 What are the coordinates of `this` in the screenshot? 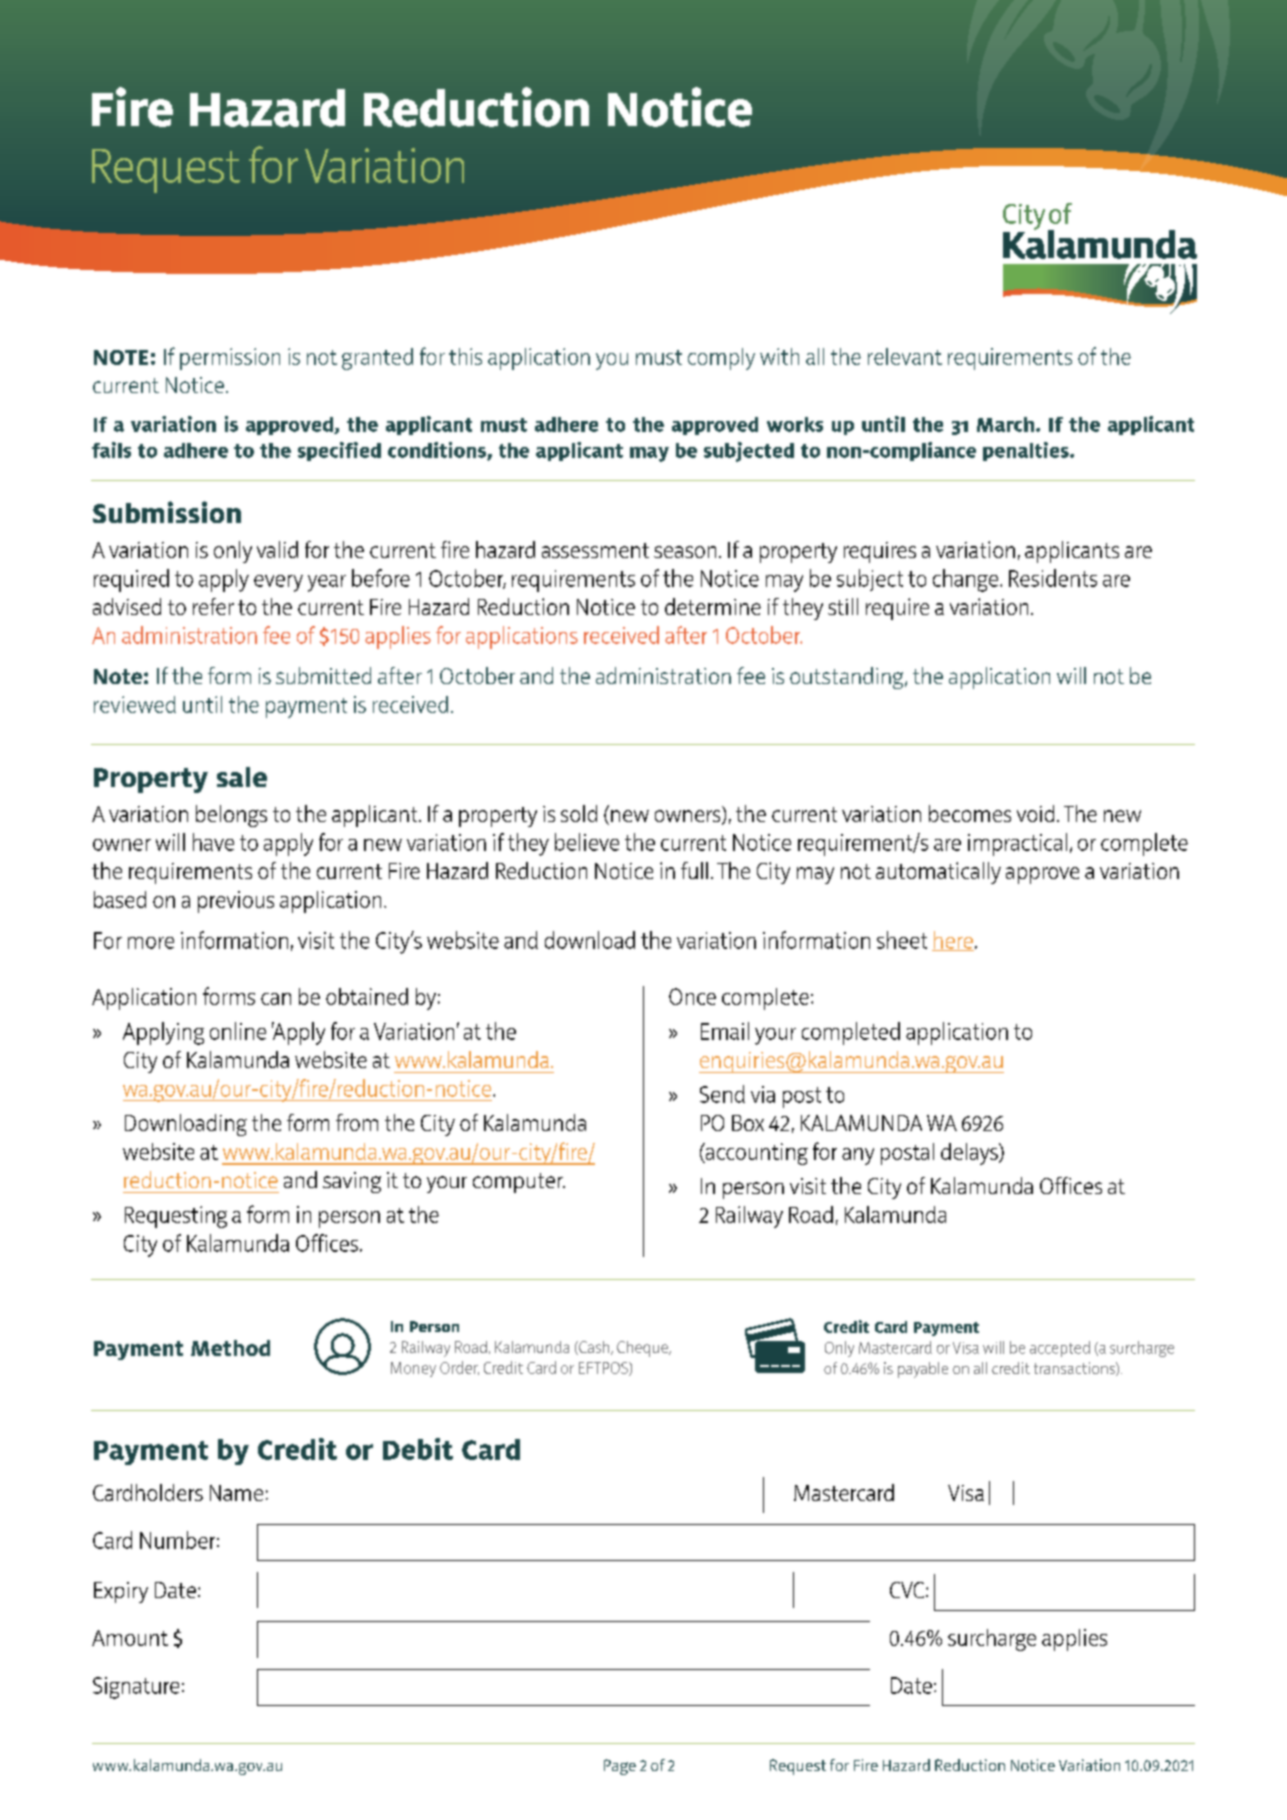 It's located at (465, 356).
